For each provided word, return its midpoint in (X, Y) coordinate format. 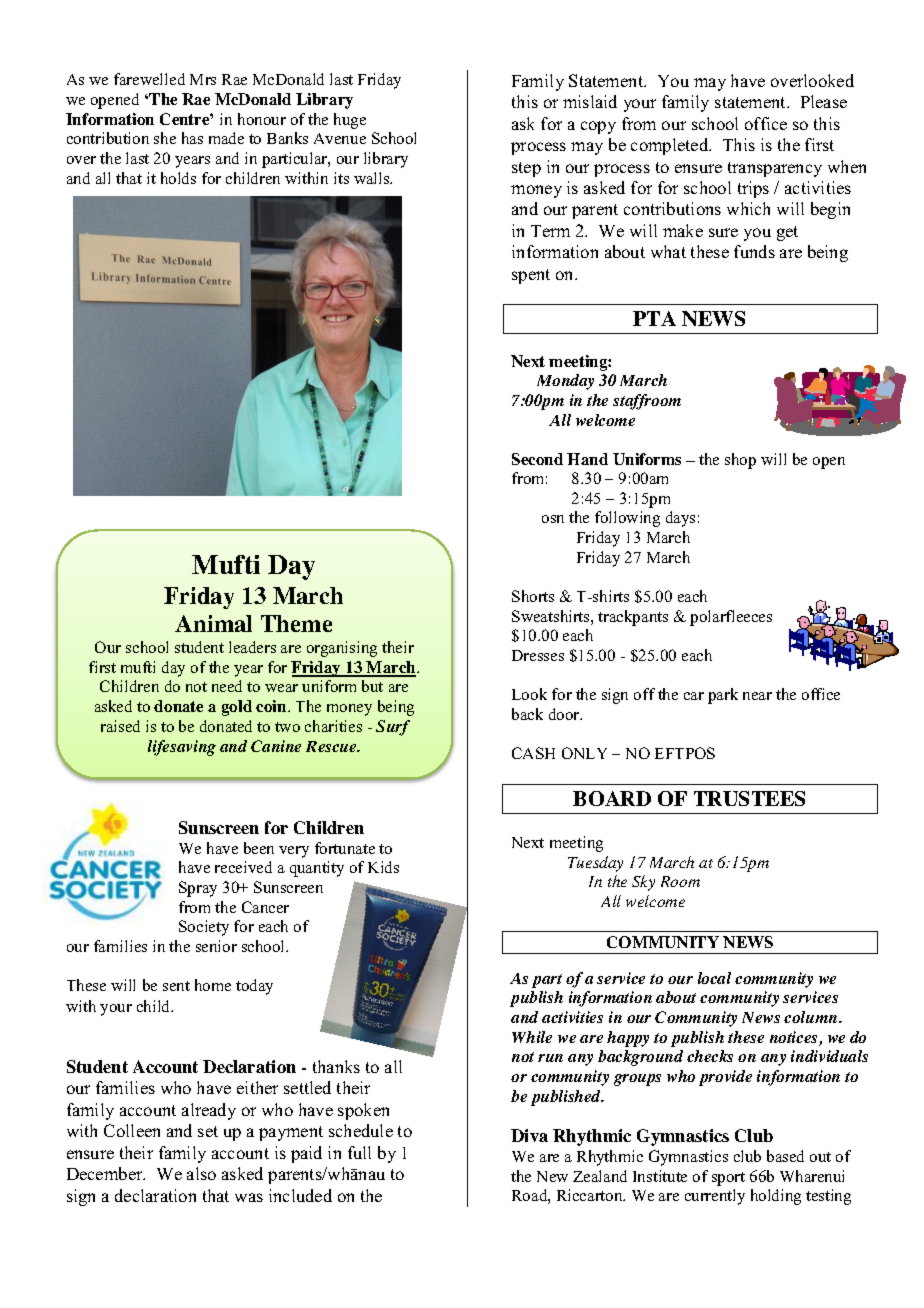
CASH (533, 753)
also (201, 1173)
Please (824, 101)
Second (537, 459)
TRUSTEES (749, 798)
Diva (529, 1135)
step (526, 169)
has (192, 138)
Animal (213, 623)
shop (740, 461)
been (259, 848)
